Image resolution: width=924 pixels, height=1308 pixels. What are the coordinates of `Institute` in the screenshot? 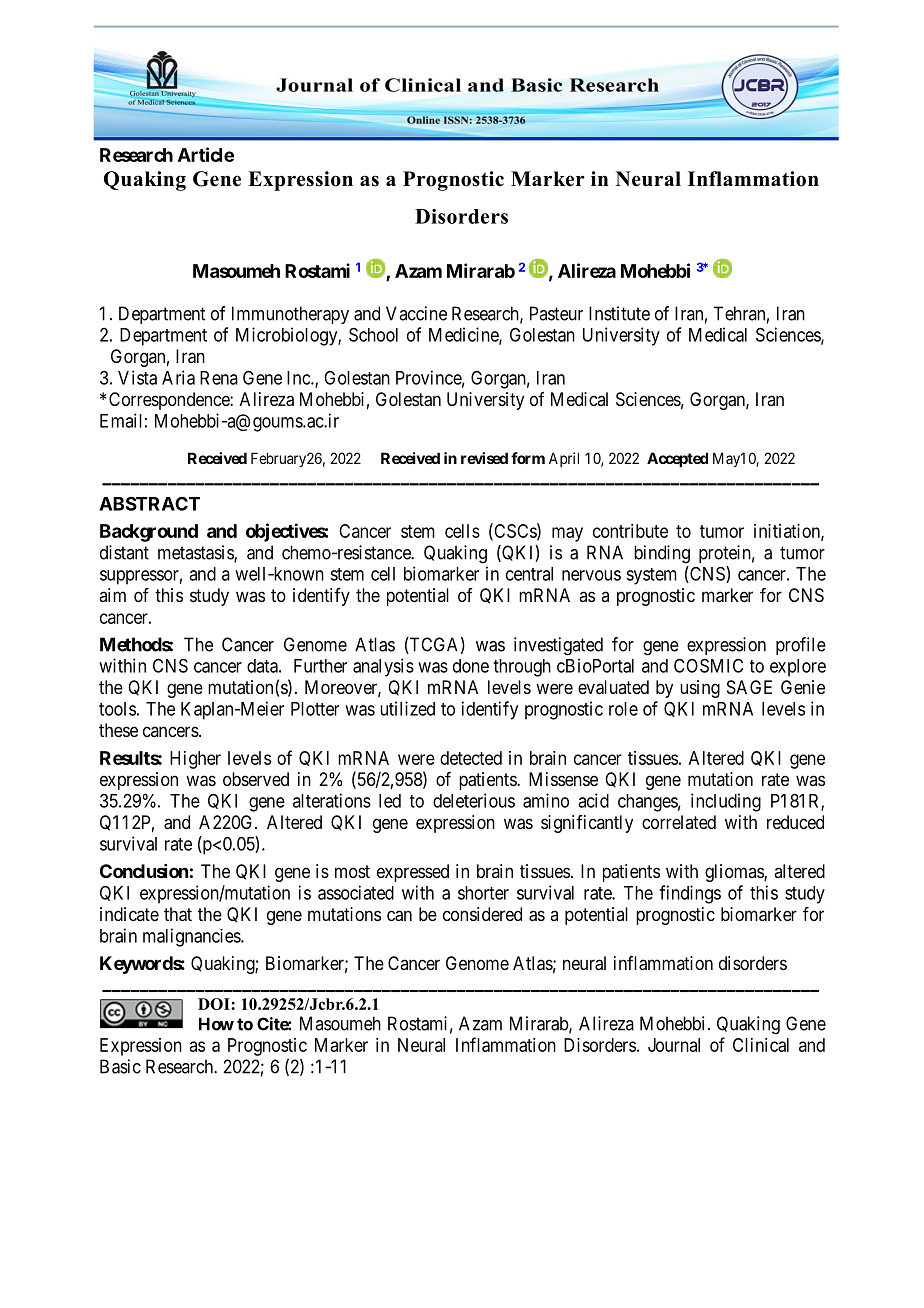 It's located at (619, 313).
